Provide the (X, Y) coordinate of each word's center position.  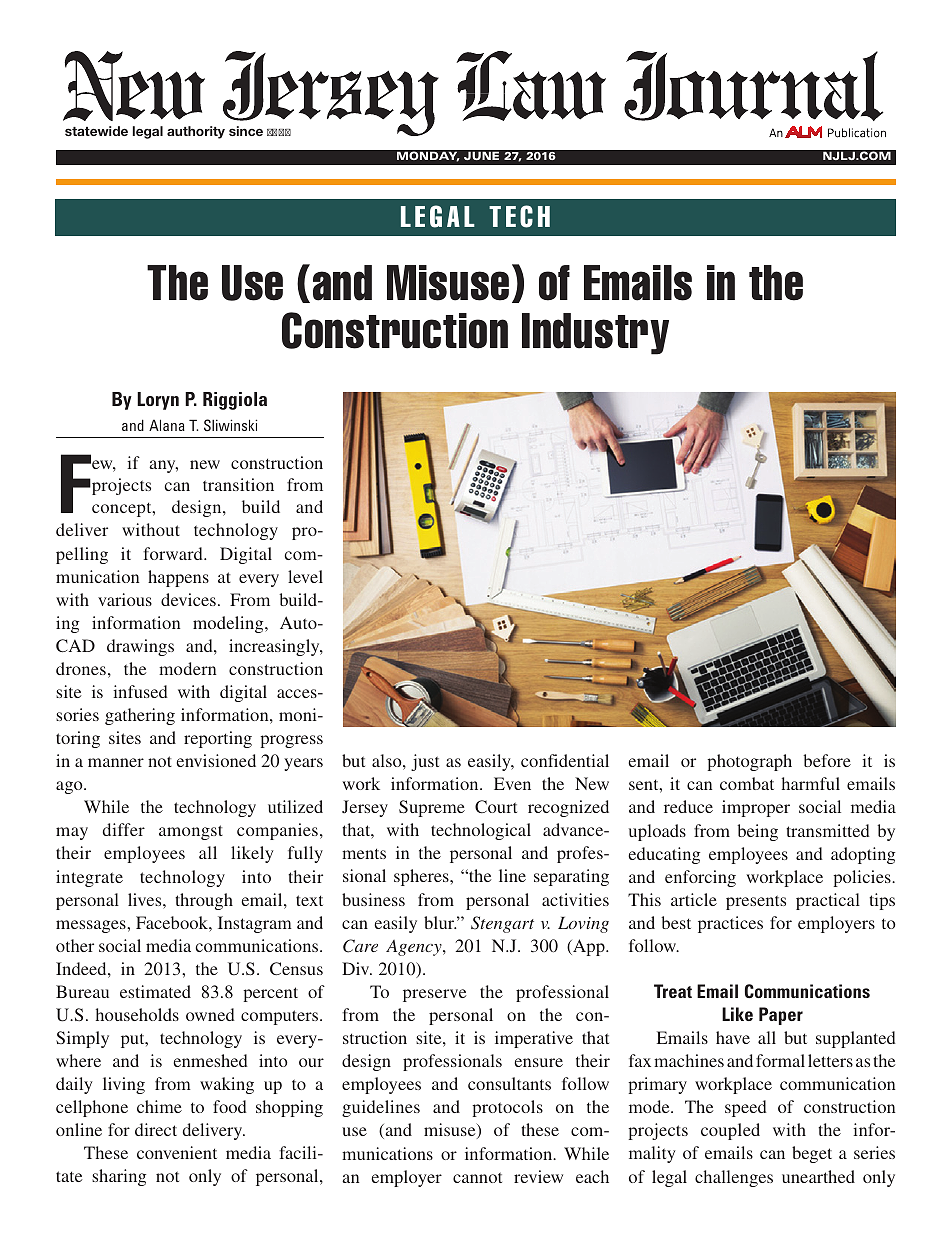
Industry (595, 334)
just (425, 762)
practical (828, 901)
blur (440, 922)
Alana (167, 425)
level (305, 576)
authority (196, 132)
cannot (477, 1177)
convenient (177, 1152)
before (827, 760)
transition (238, 484)
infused (140, 691)
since (246, 131)
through (204, 901)
